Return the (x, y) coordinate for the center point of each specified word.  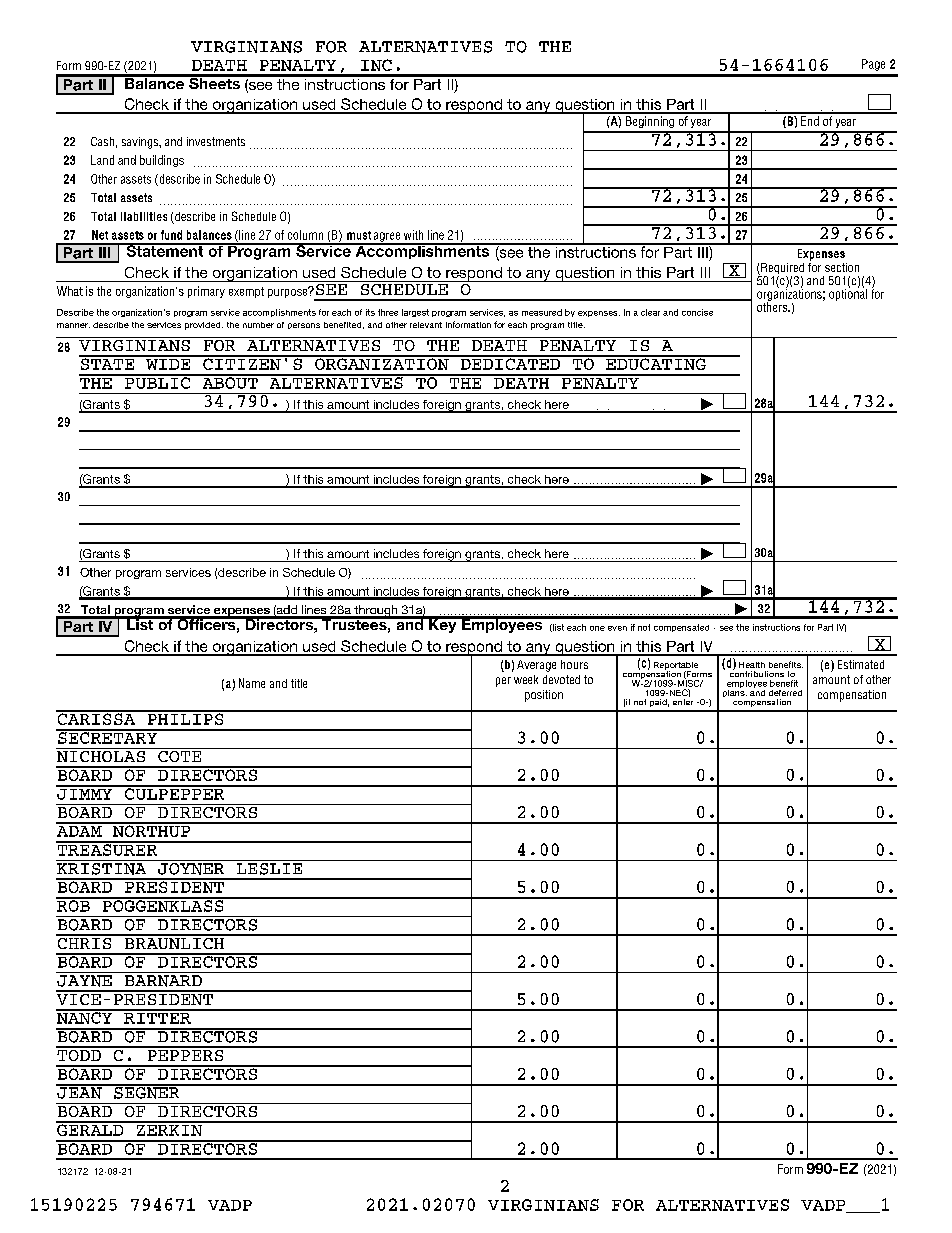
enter (683, 702)
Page (873, 65)
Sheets (214, 82)
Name (252, 683)
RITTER (157, 1017)
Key (443, 625)
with (413, 235)
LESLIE (269, 867)
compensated (681, 628)
